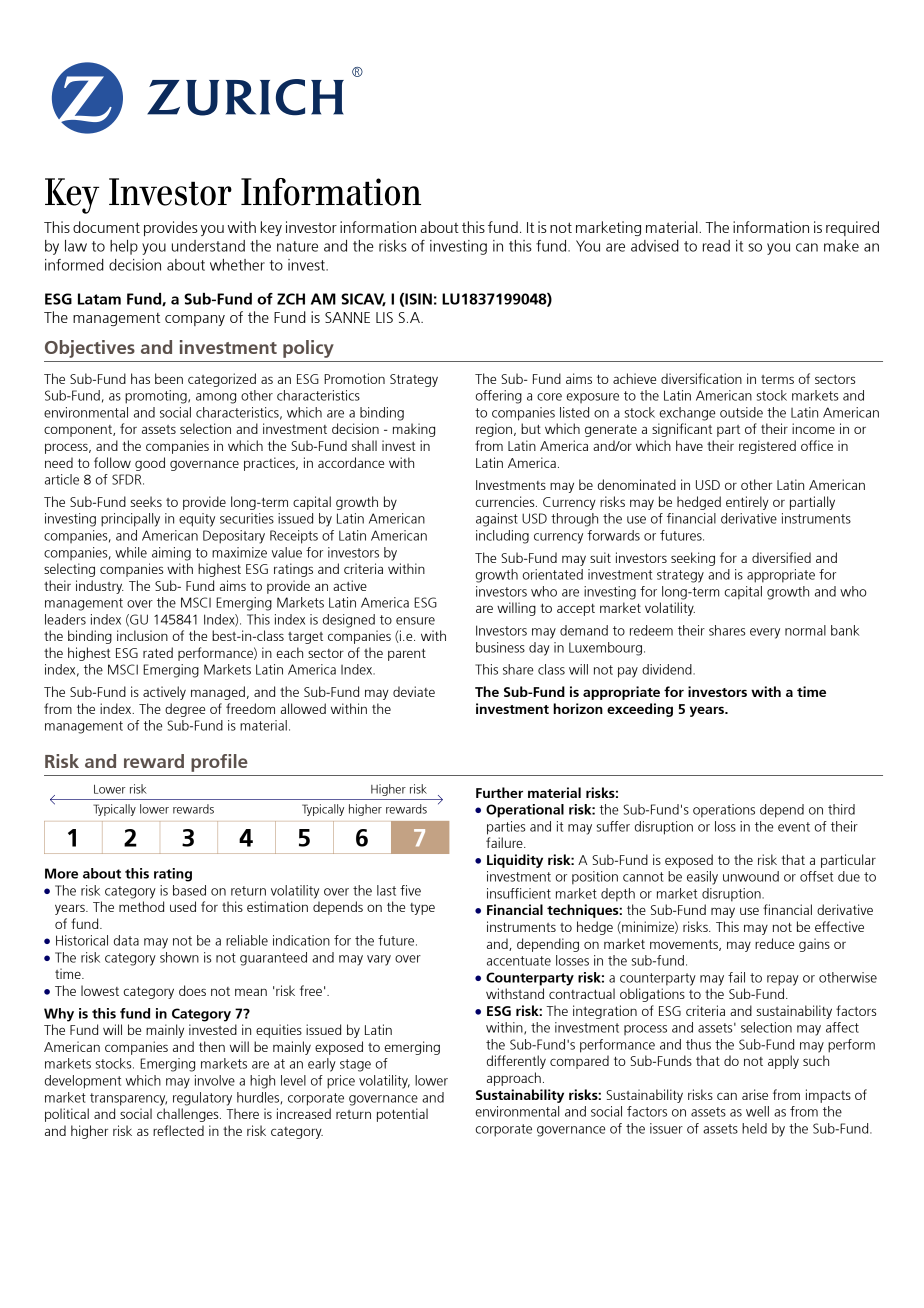  I want to click on SANNE, so click(347, 317).
